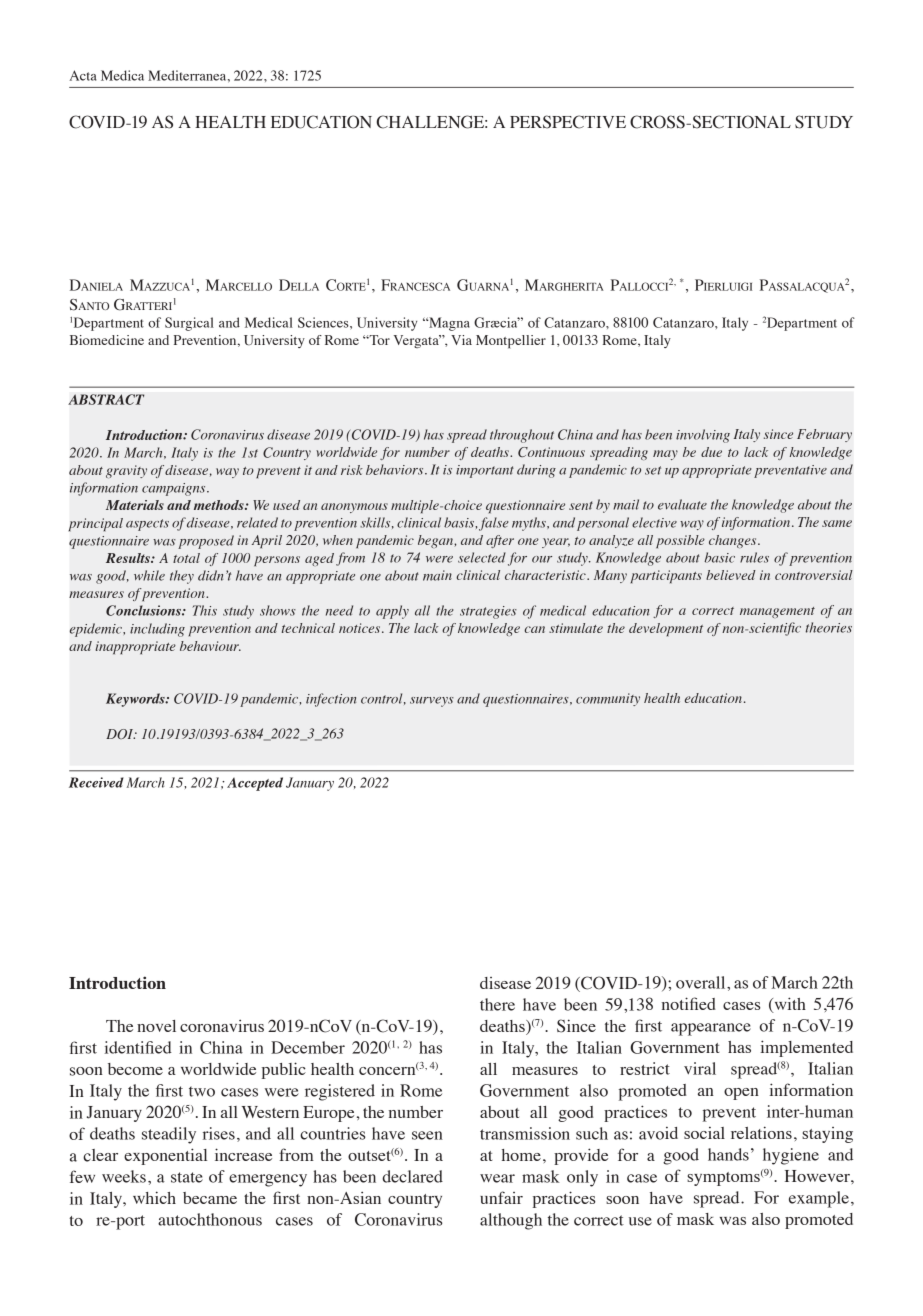  I want to click on state, so click(187, 1177).
